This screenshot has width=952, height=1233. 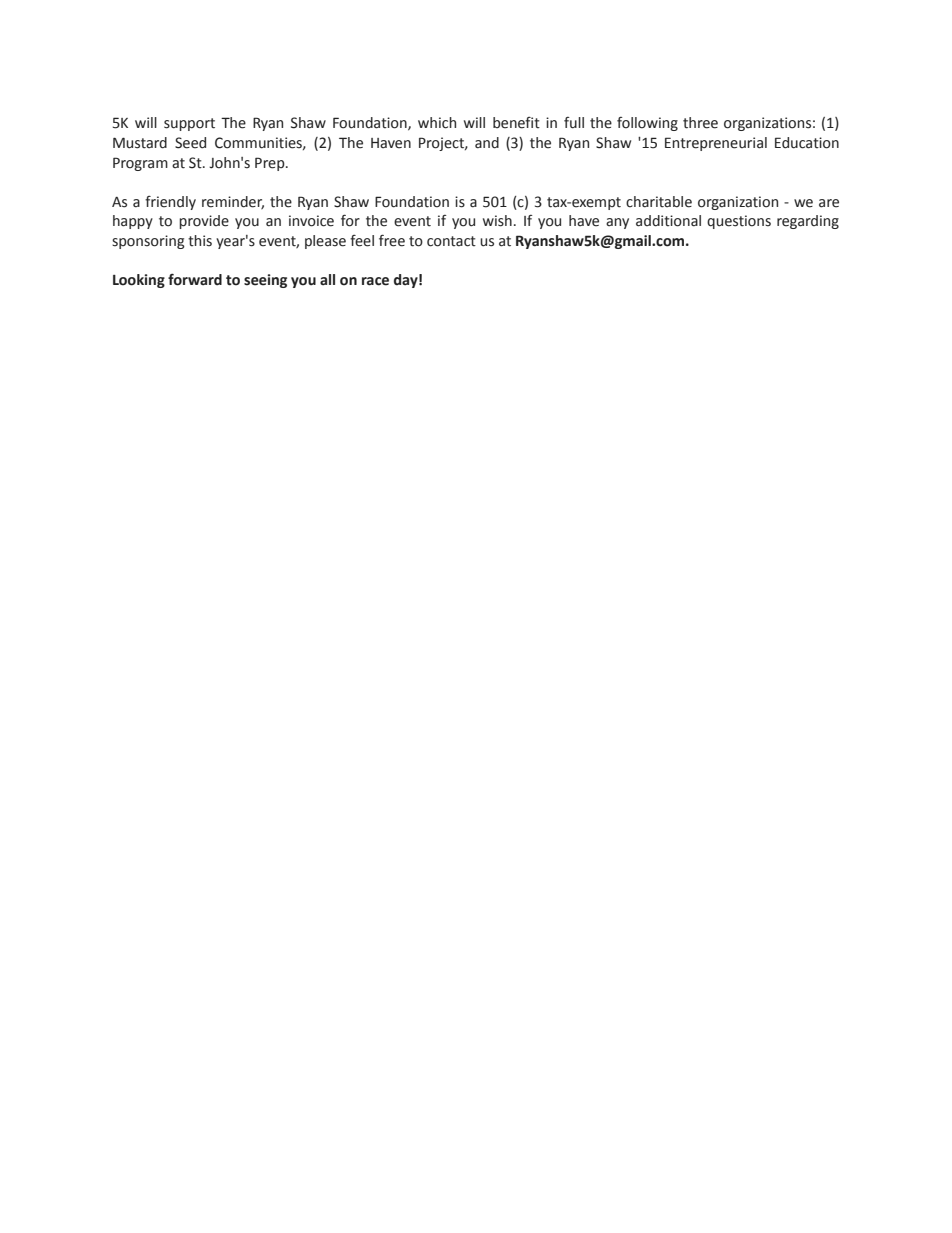 What do you see at coordinates (375, 281) in the screenshot?
I see `race` at bounding box center [375, 281].
